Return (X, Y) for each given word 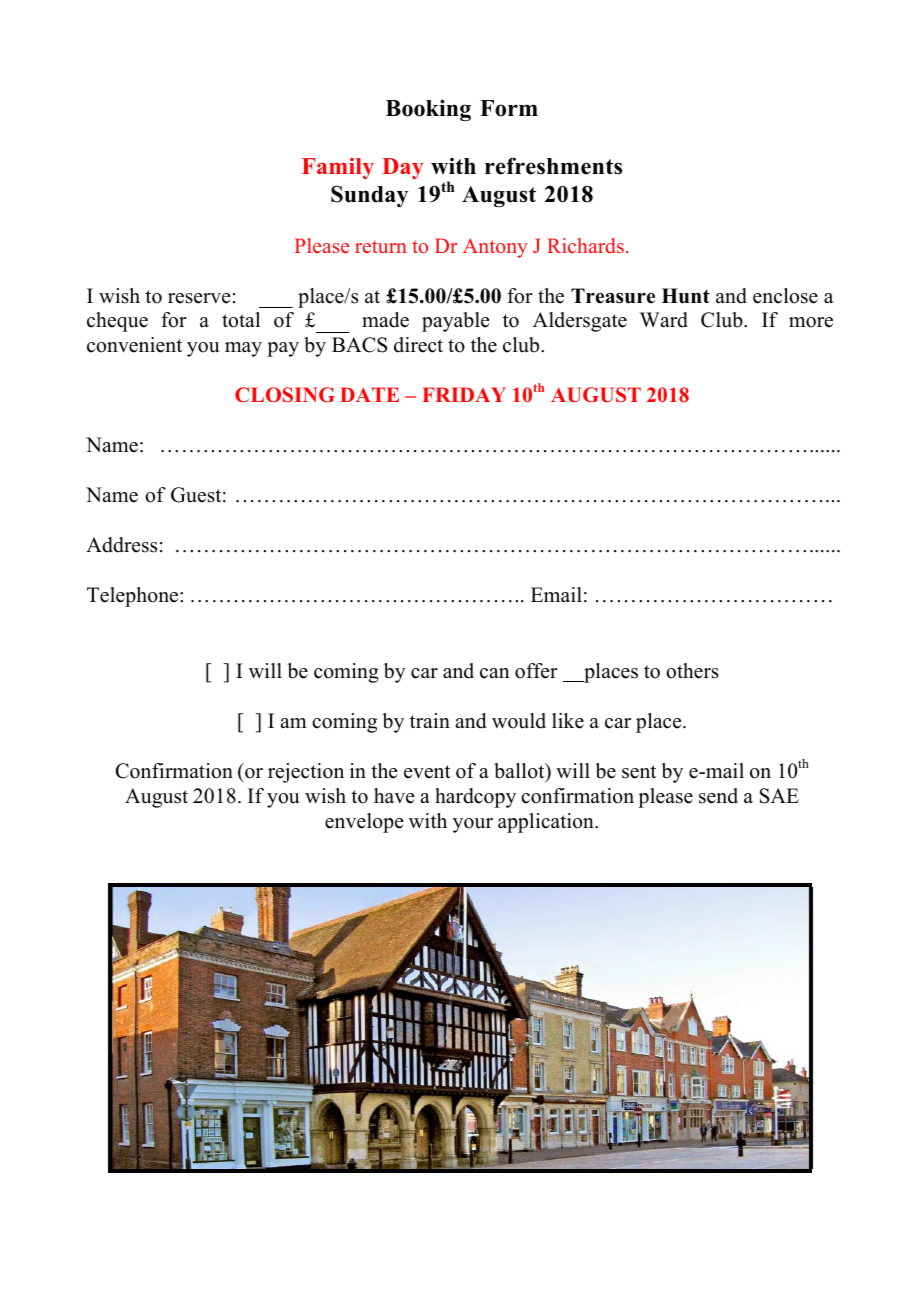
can (495, 673)
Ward (664, 320)
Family (338, 168)
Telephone (134, 597)
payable (456, 322)
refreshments (553, 166)
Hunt (686, 296)
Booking (428, 110)
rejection (306, 773)
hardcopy (475, 798)
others (692, 671)
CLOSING (285, 395)
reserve (199, 298)
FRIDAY (464, 394)
